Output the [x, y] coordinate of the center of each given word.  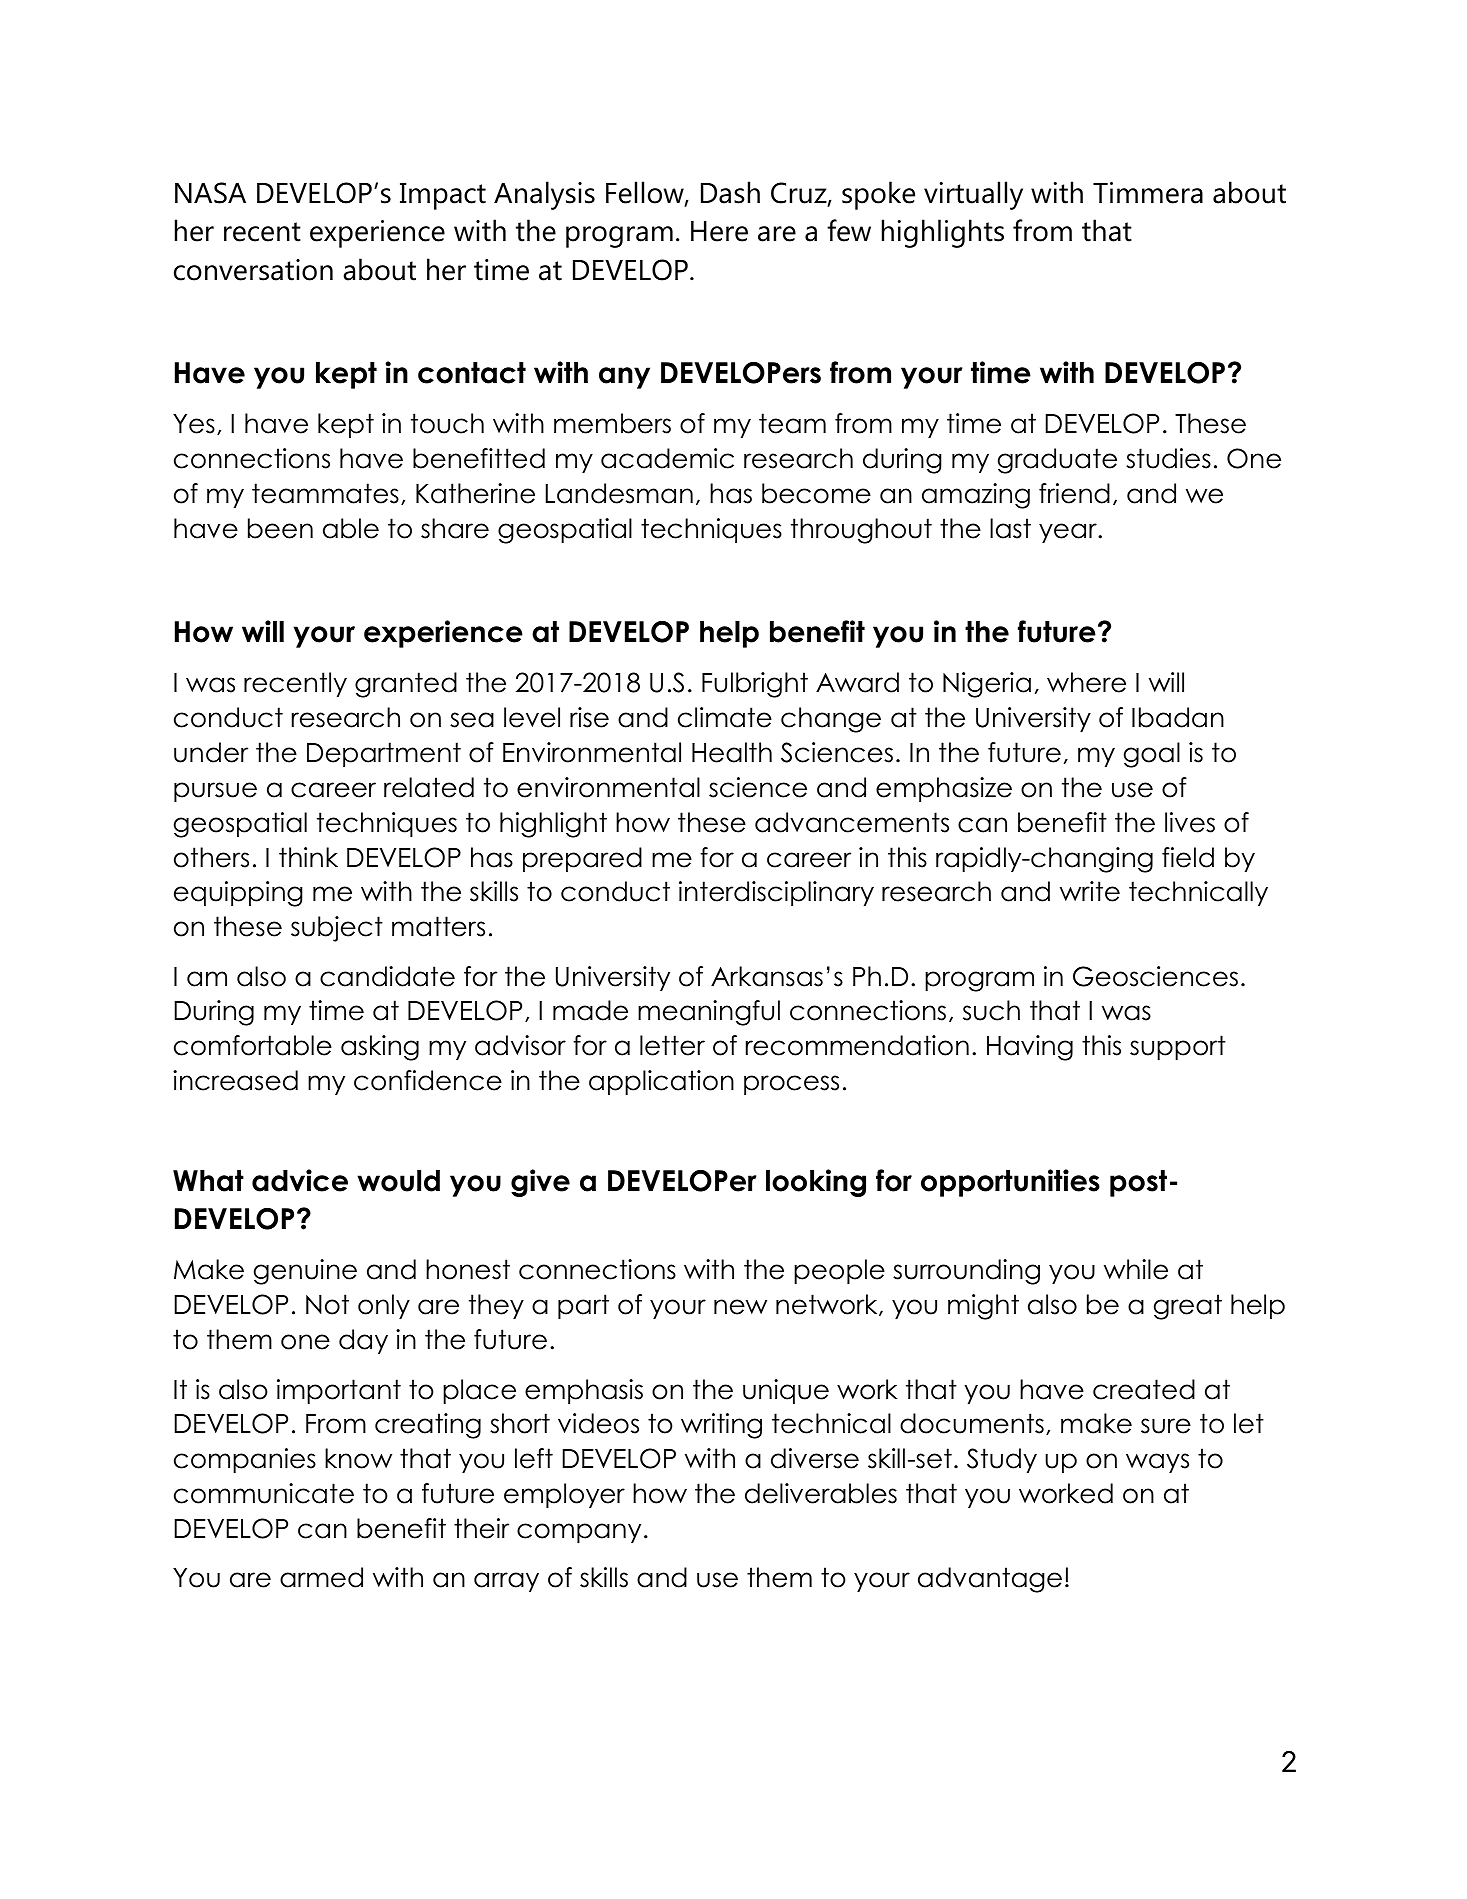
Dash [730, 192]
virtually [973, 195]
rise [589, 717]
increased [235, 1080]
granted [406, 685]
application [661, 1082]
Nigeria [987, 685]
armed [321, 1577]
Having [1030, 1048]
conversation [253, 270]
